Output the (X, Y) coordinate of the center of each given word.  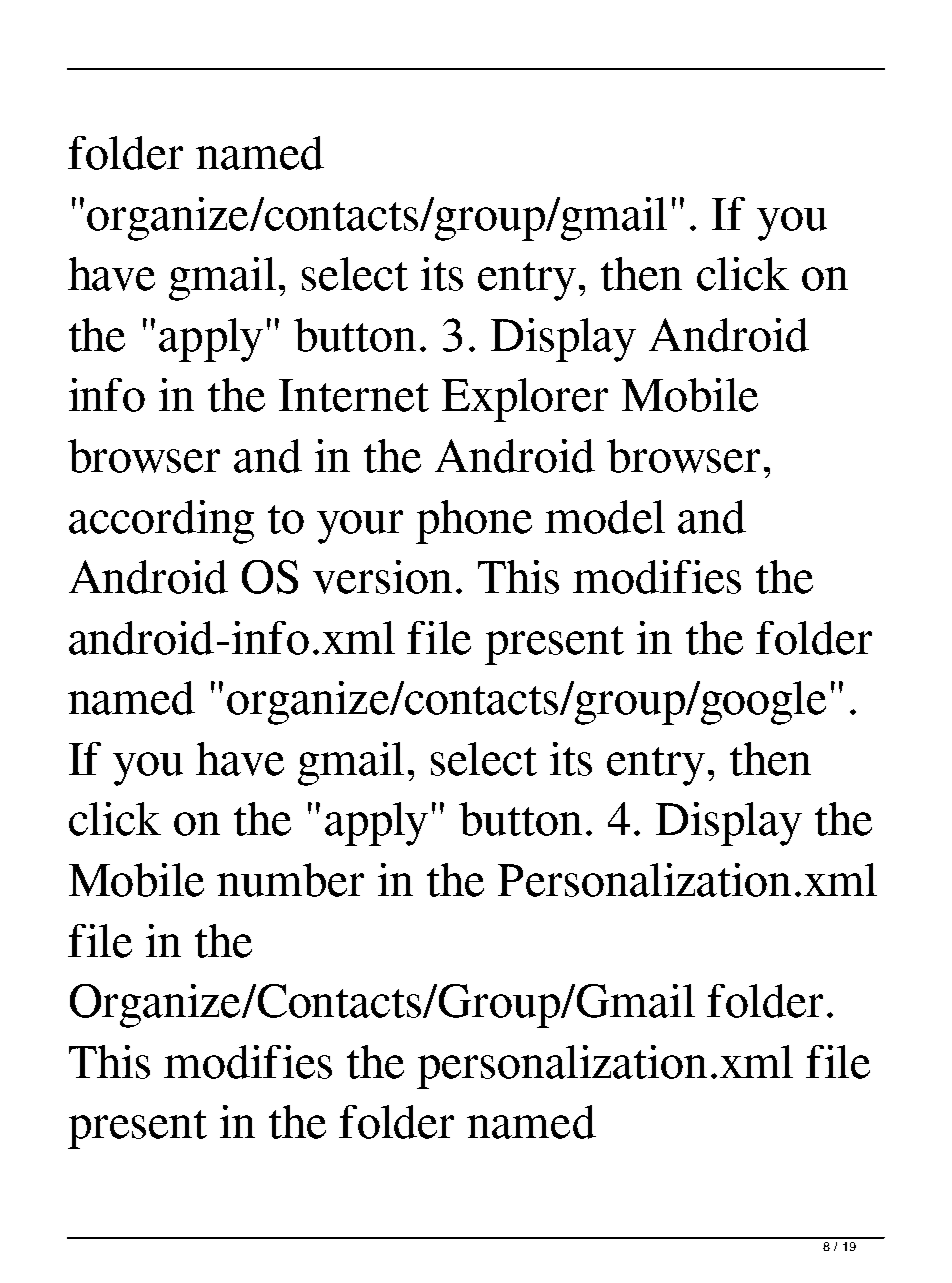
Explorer (525, 400)
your (360, 527)
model (605, 517)
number (290, 880)
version (382, 577)
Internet (354, 395)
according (161, 522)
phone (474, 522)
